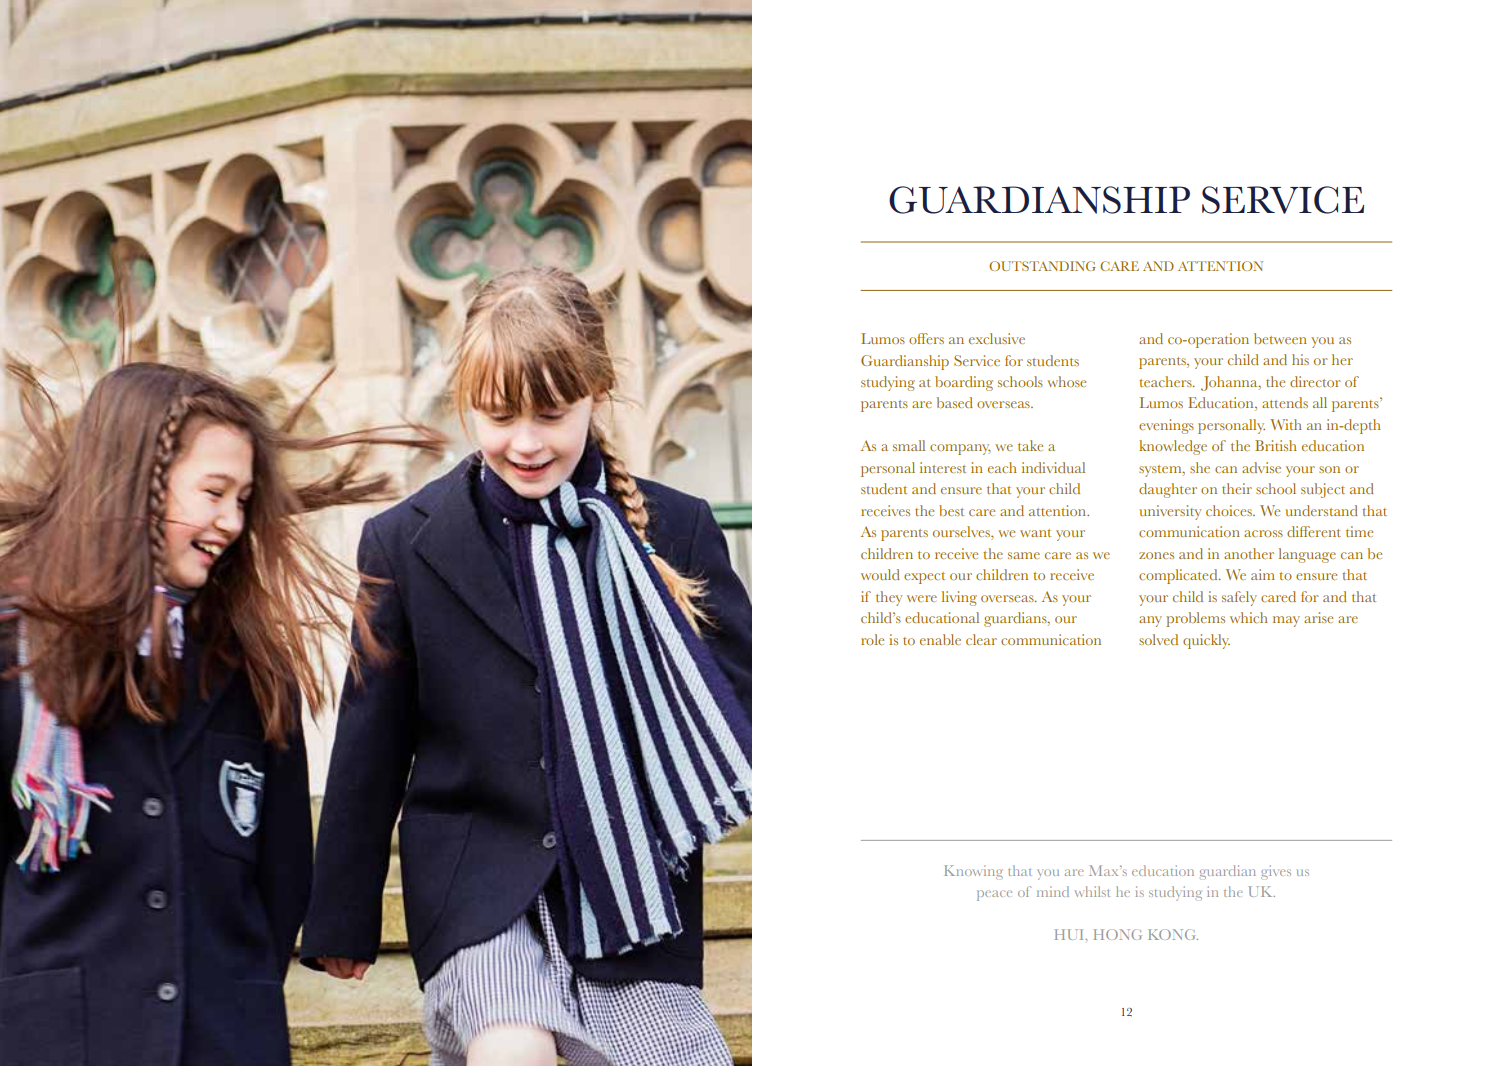 The height and width of the screenshot is (1066, 1502). What do you see at coordinates (909, 445) in the screenshot?
I see `small` at bounding box center [909, 445].
